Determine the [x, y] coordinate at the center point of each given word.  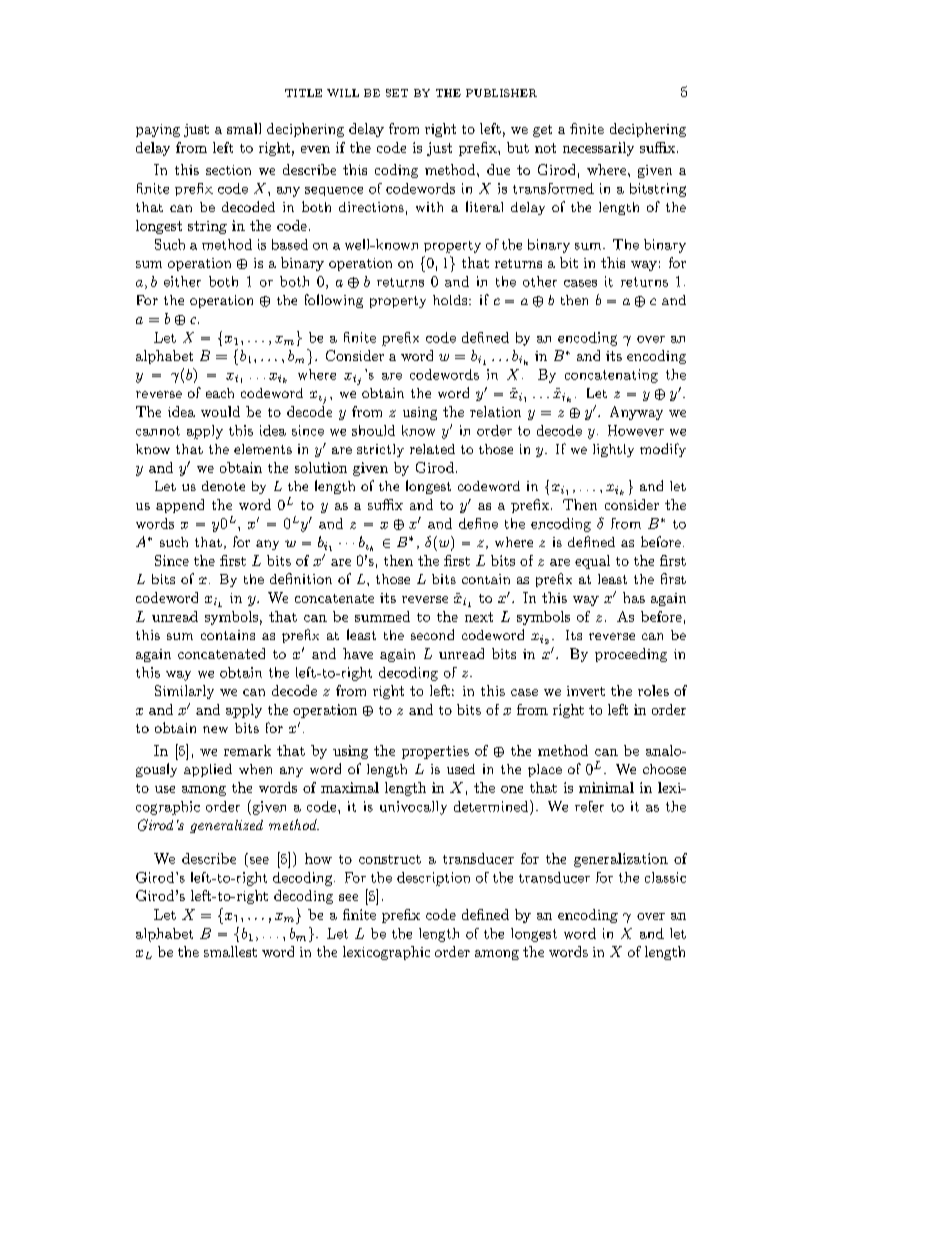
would [220, 411]
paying [158, 130]
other [540, 281]
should [373, 430]
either [182, 281]
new [215, 729]
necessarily [598, 149]
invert [586, 691]
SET [397, 93]
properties [435, 752]
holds [451, 300]
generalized [226, 826]
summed [382, 616]
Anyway [636, 413]
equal [592, 562]
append [180, 506]
